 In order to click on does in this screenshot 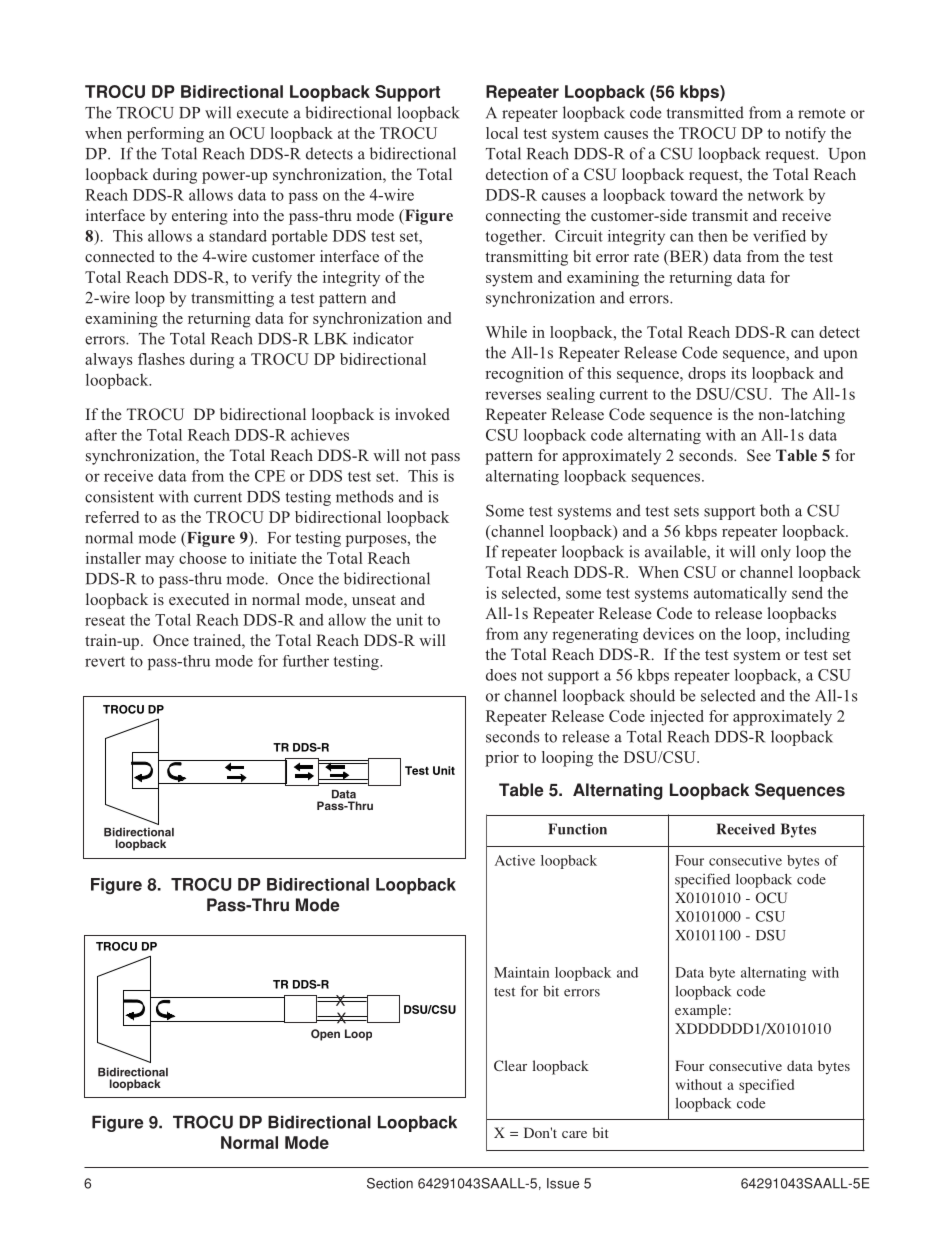, I will do `click(501, 675)`.
